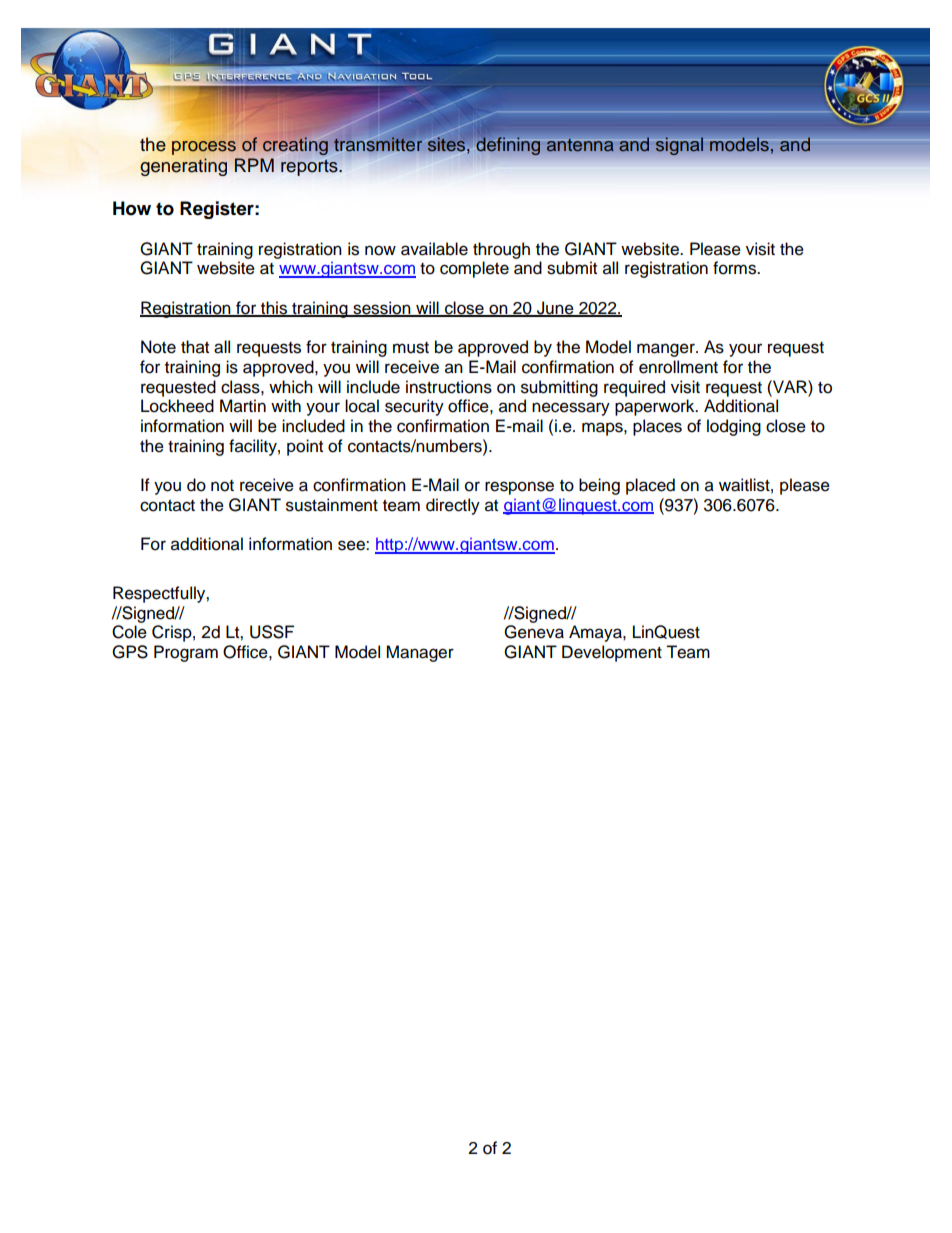  I want to click on generating, so click(183, 166).
